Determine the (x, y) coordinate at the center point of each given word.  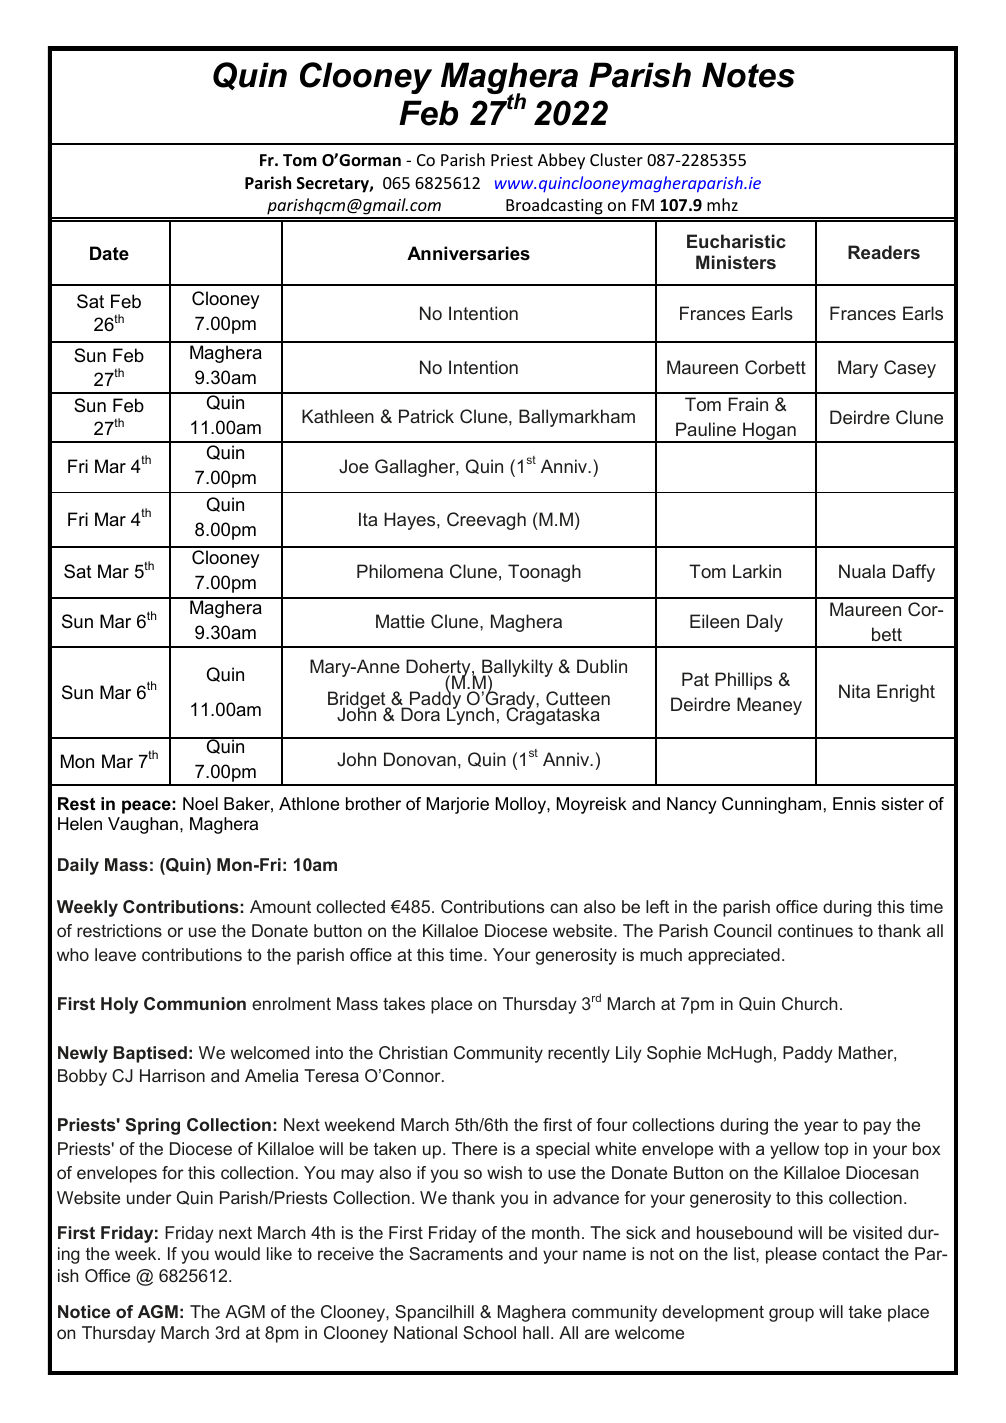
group (791, 1315)
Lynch (470, 715)
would (237, 1253)
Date (109, 253)
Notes (748, 75)
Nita (854, 691)
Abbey (561, 161)
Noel (200, 804)
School (489, 1332)
